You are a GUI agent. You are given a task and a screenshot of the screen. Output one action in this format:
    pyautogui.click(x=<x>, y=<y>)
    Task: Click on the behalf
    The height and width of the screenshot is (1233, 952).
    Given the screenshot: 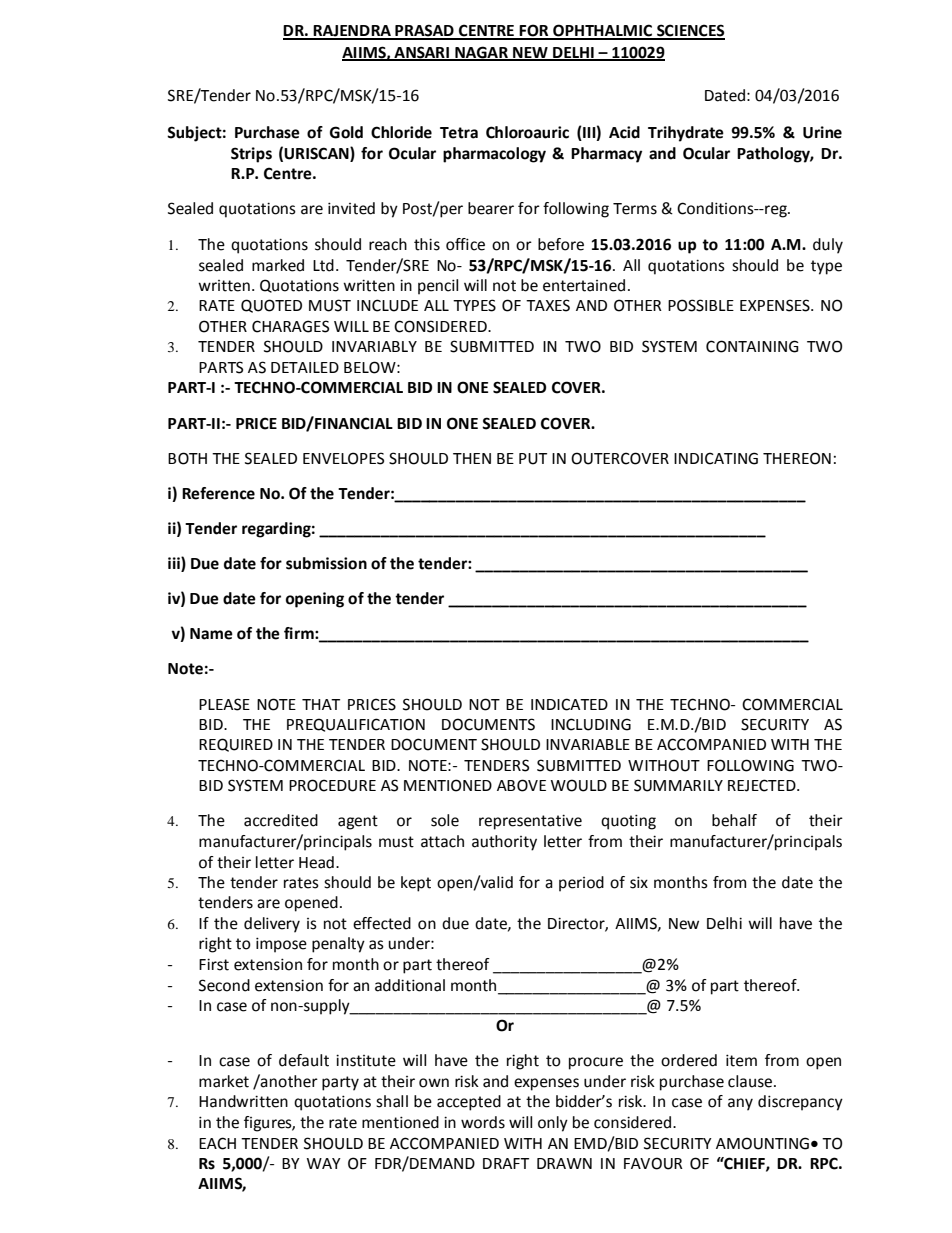 What is the action you would take?
    pyautogui.click(x=734, y=820)
